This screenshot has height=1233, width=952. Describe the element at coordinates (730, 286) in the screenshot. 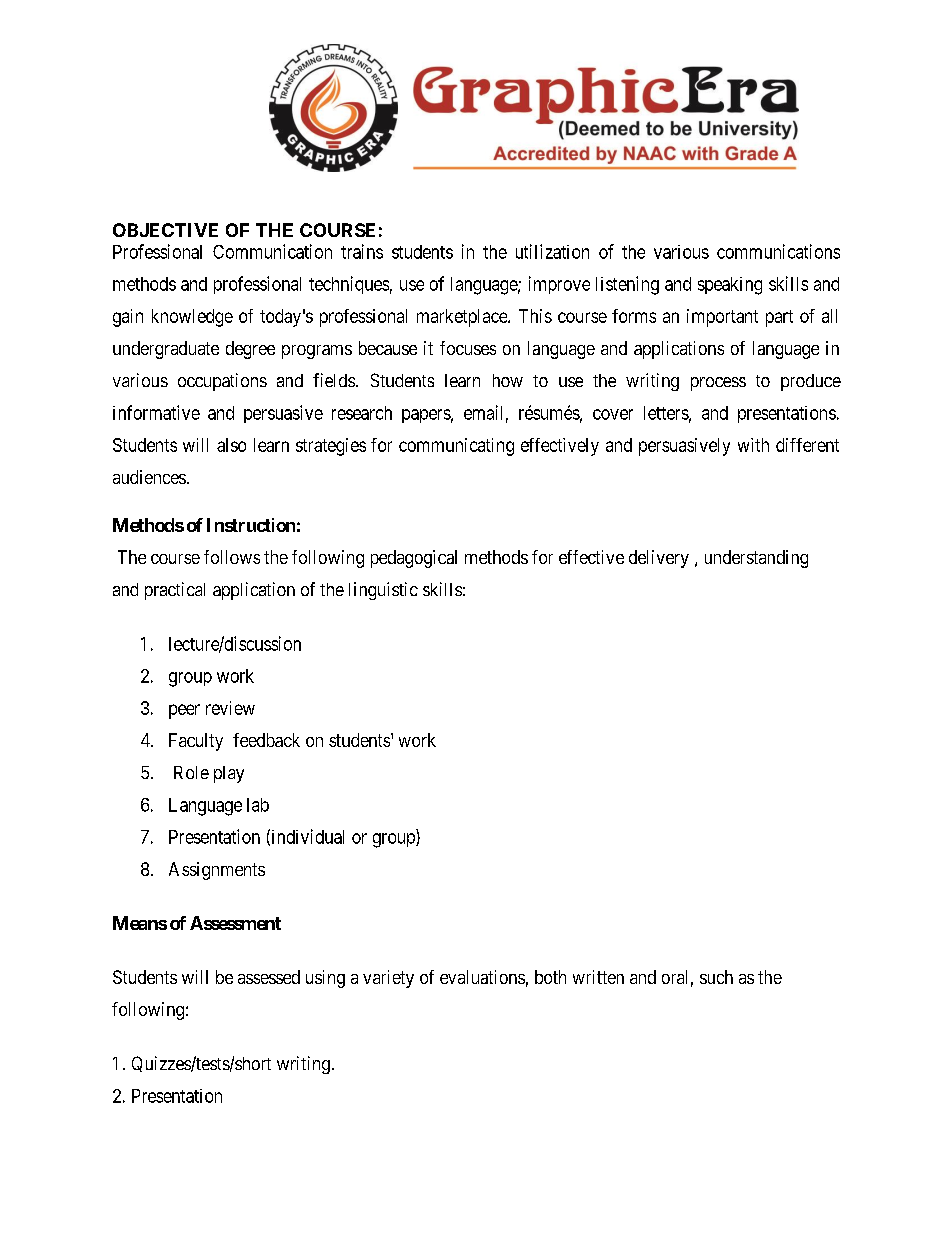

I see `speaking` at that location.
